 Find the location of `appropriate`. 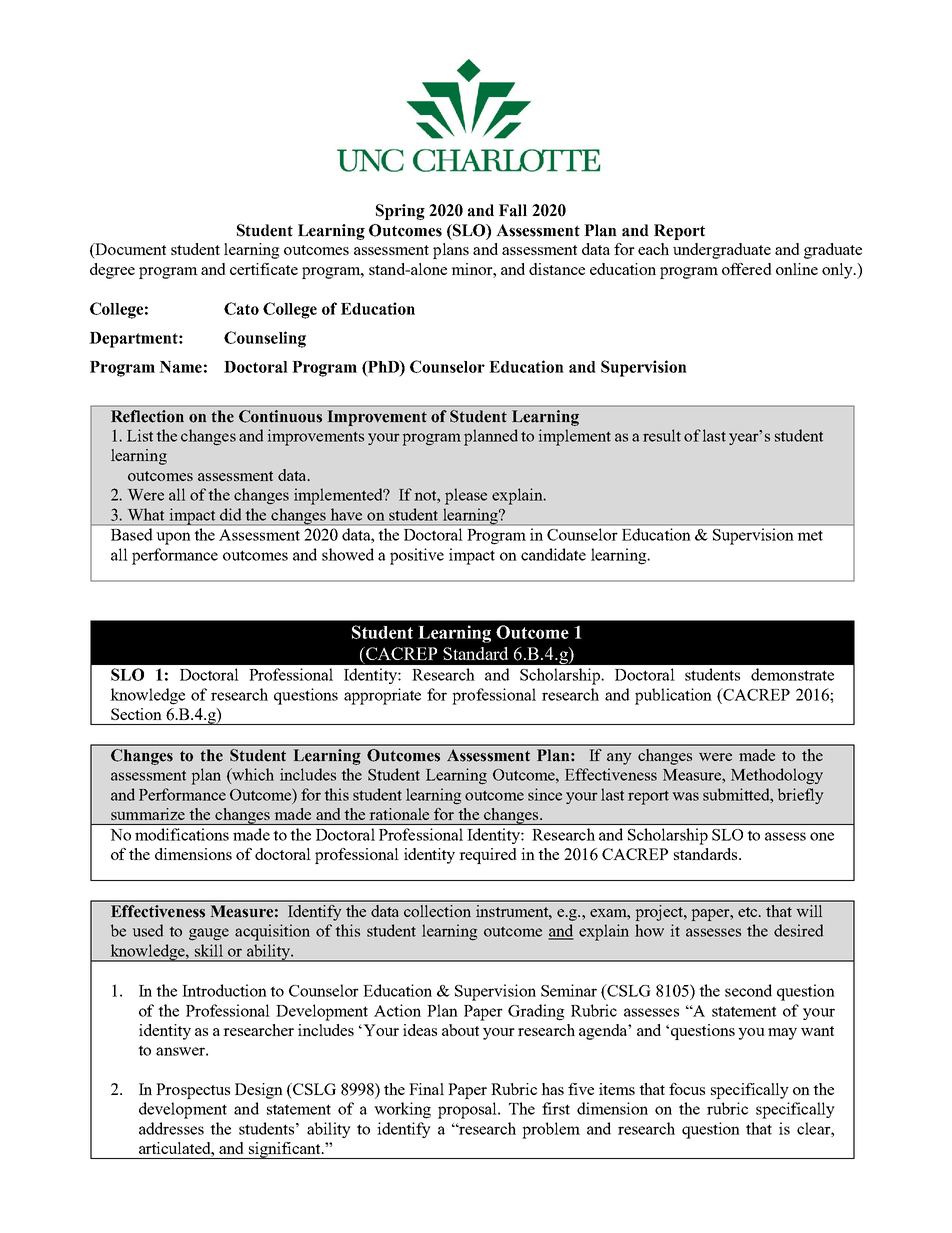

appropriate is located at coordinates (382, 696).
